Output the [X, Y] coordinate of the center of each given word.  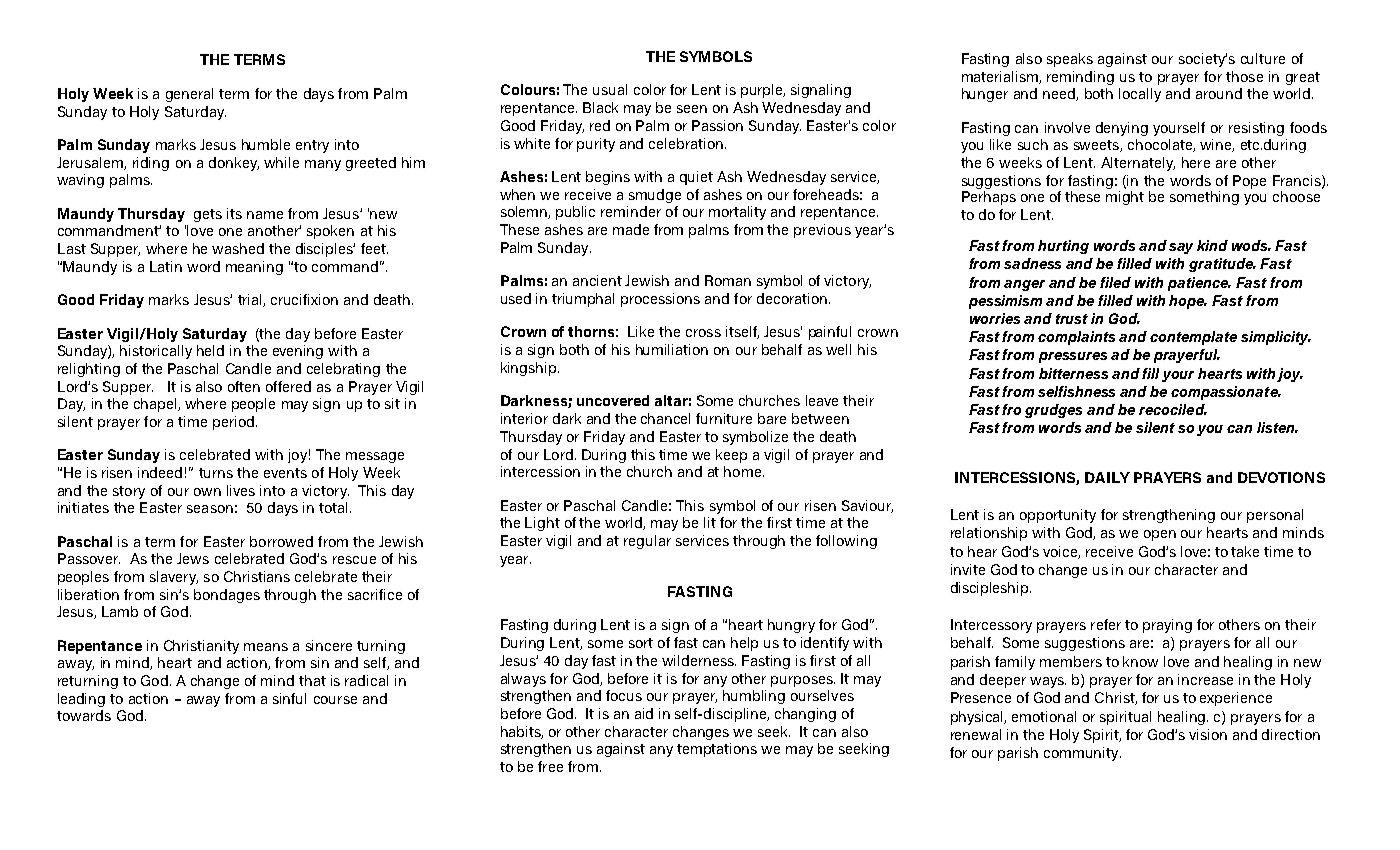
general [189, 95]
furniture [724, 418]
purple [763, 91]
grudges [1053, 411]
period [235, 423]
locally [1140, 95]
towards [84, 715]
